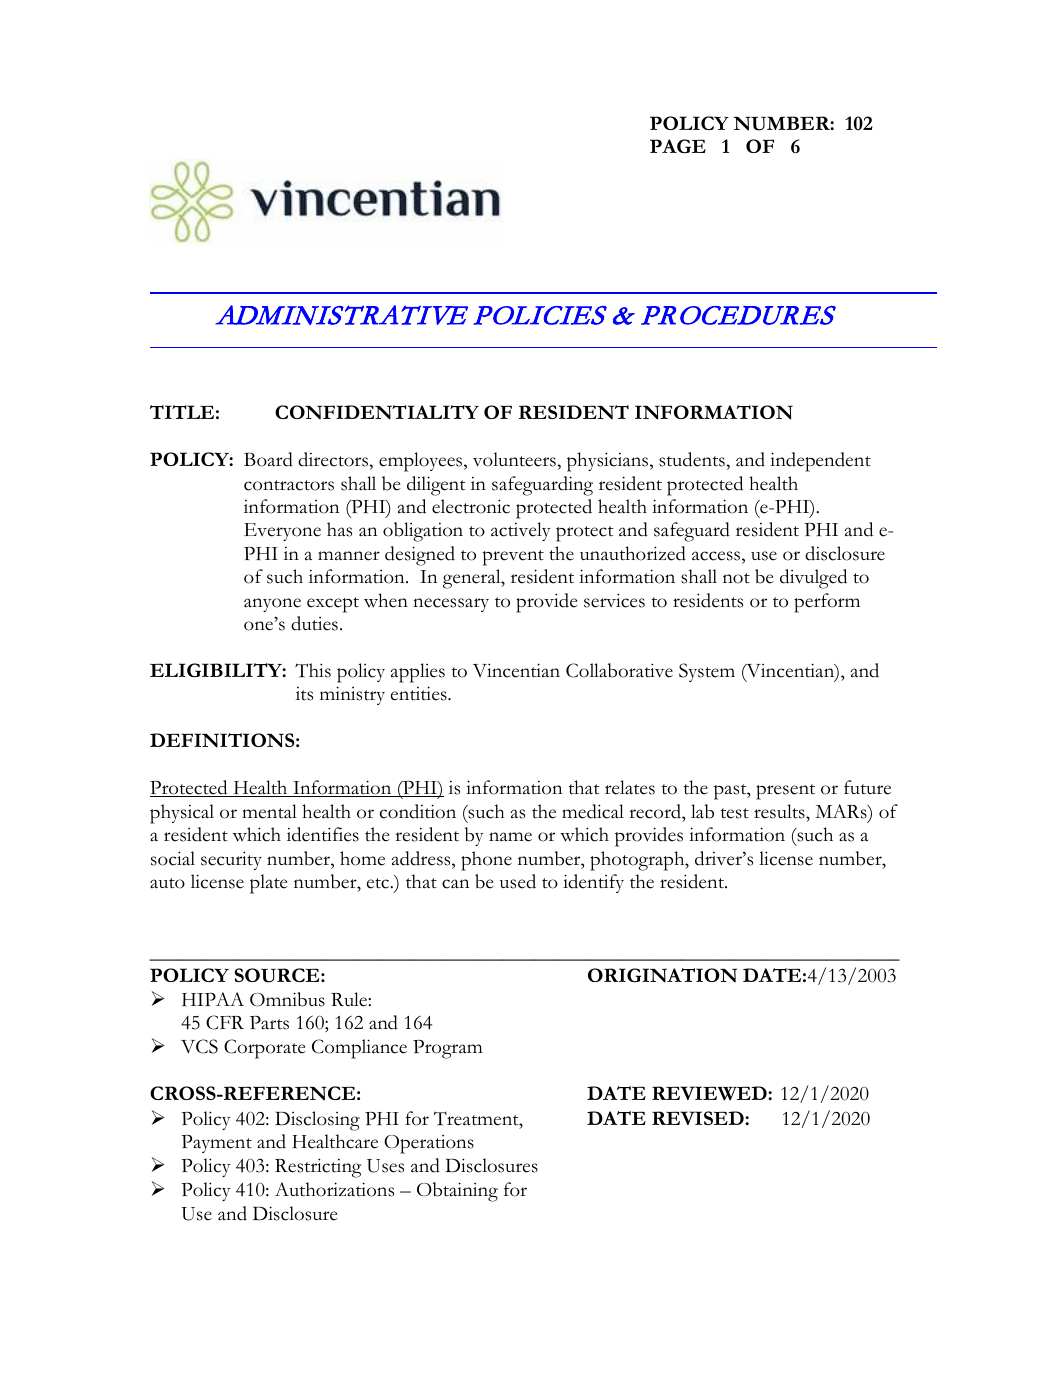  What do you see at coordinates (377, 412) in the screenshot?
I see `CONFIDENTIALITY` at bounding box center [377, 412].
